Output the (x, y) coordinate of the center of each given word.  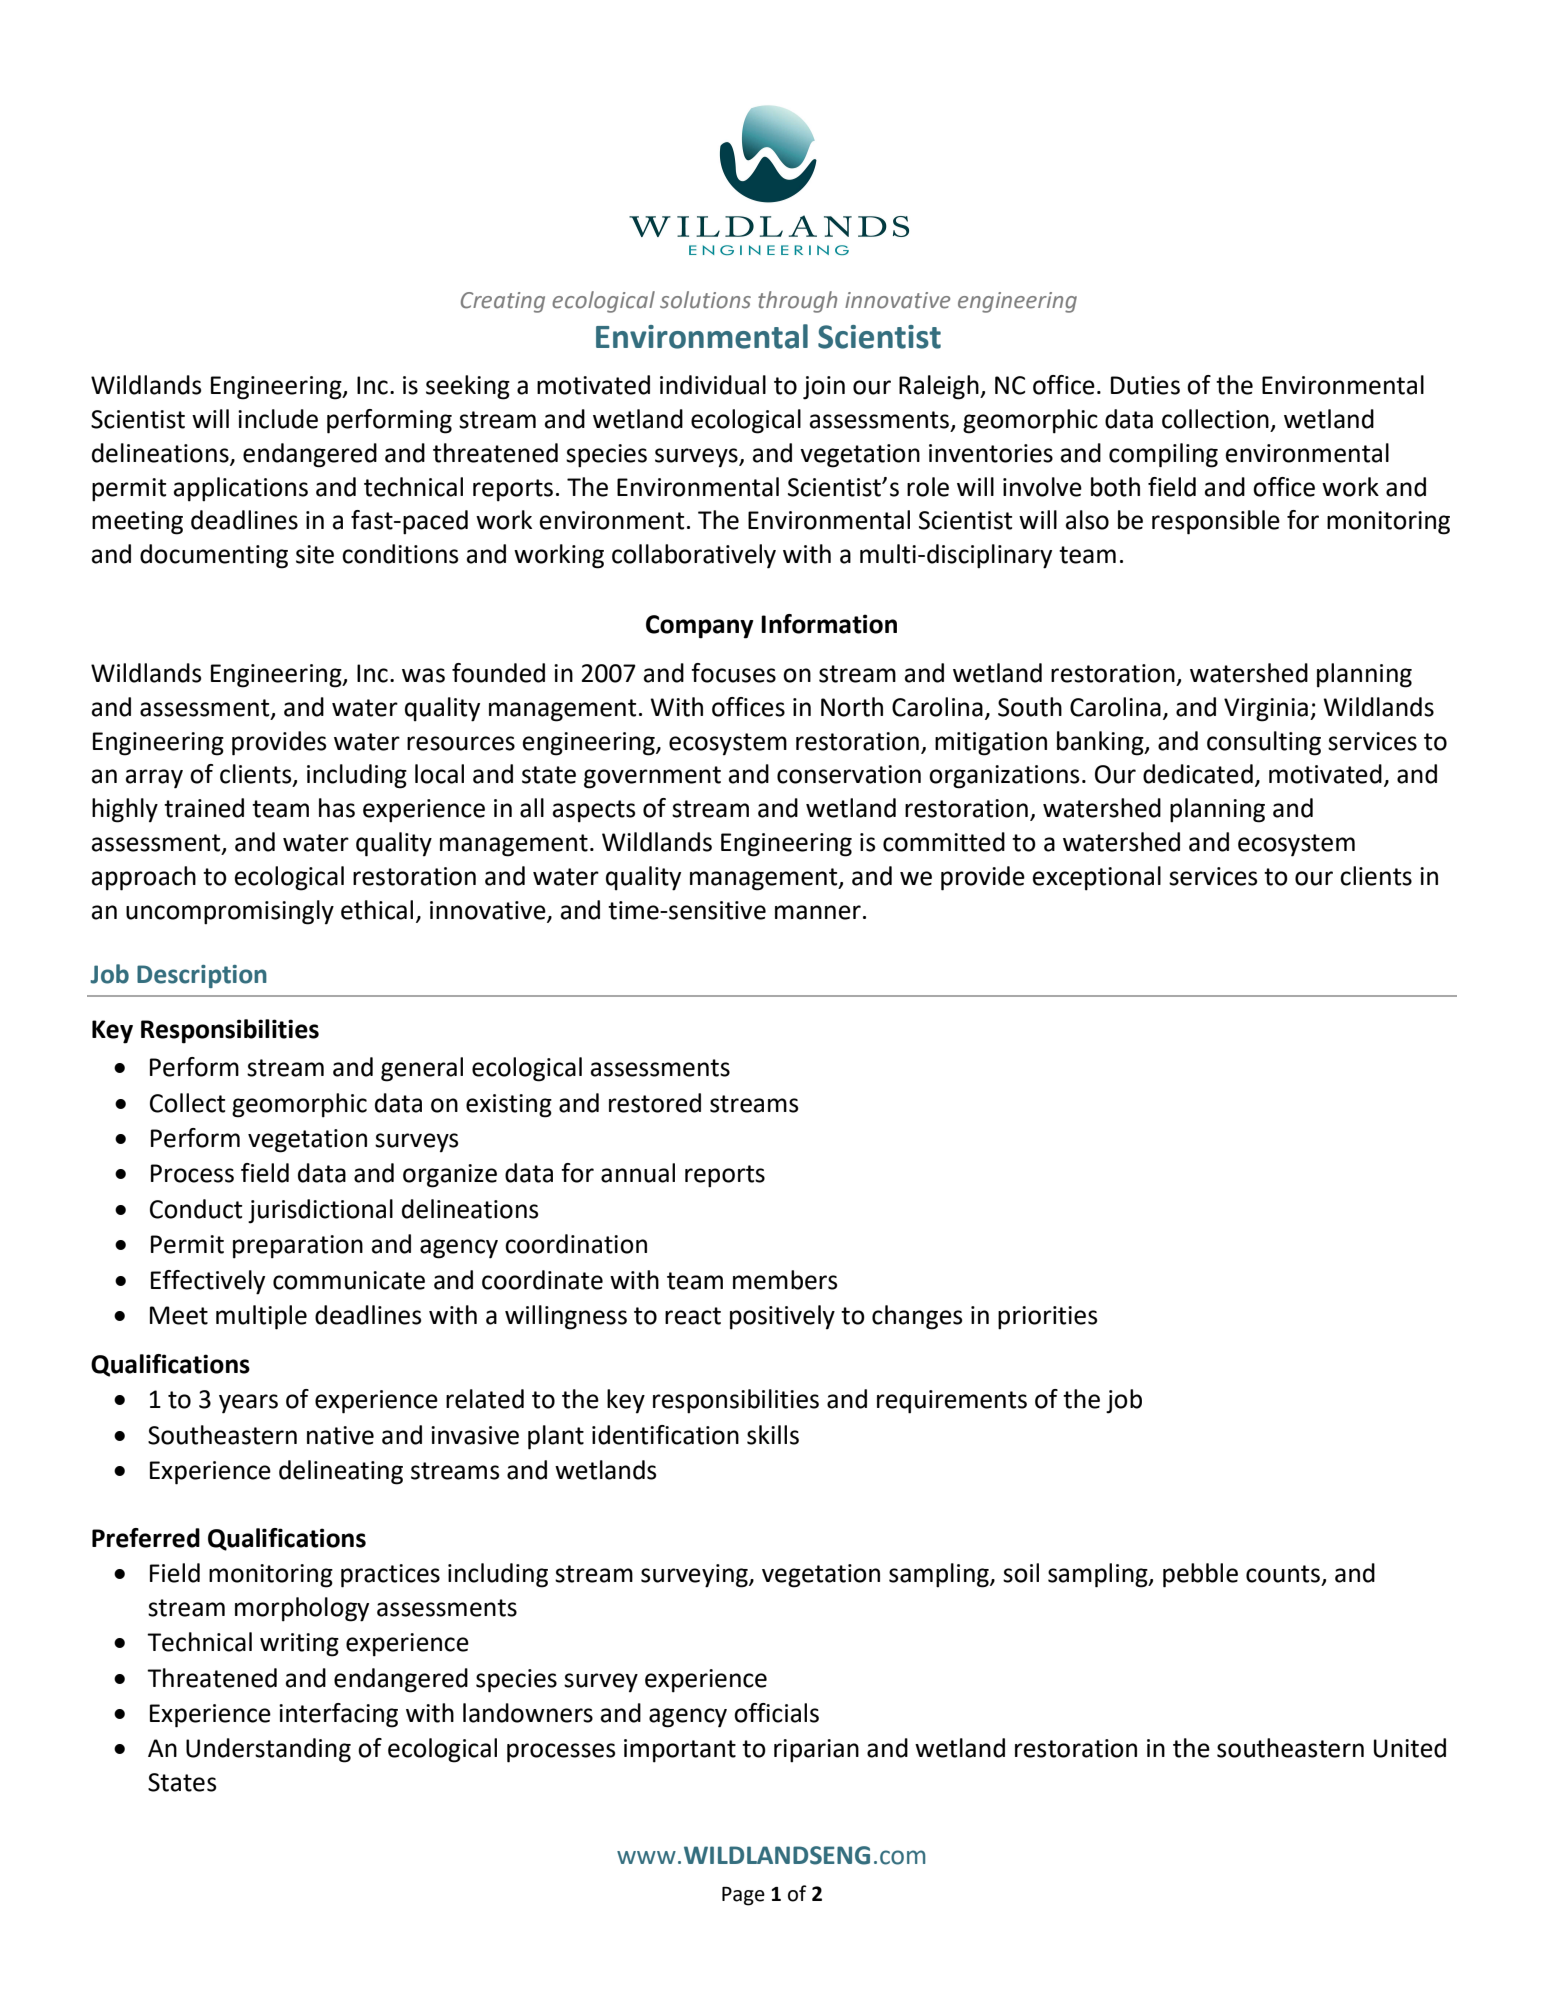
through (797, 302)
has (337, 808)
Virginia (1266, 710)
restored (655, 1103)
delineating (341, 1472)
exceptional (1097, 878)
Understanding (268, 1750)
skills (773, 1435)
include (278, 419)
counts (1284, 1575)
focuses (733, 673)
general (422, 1069)
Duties (1145, 385)
